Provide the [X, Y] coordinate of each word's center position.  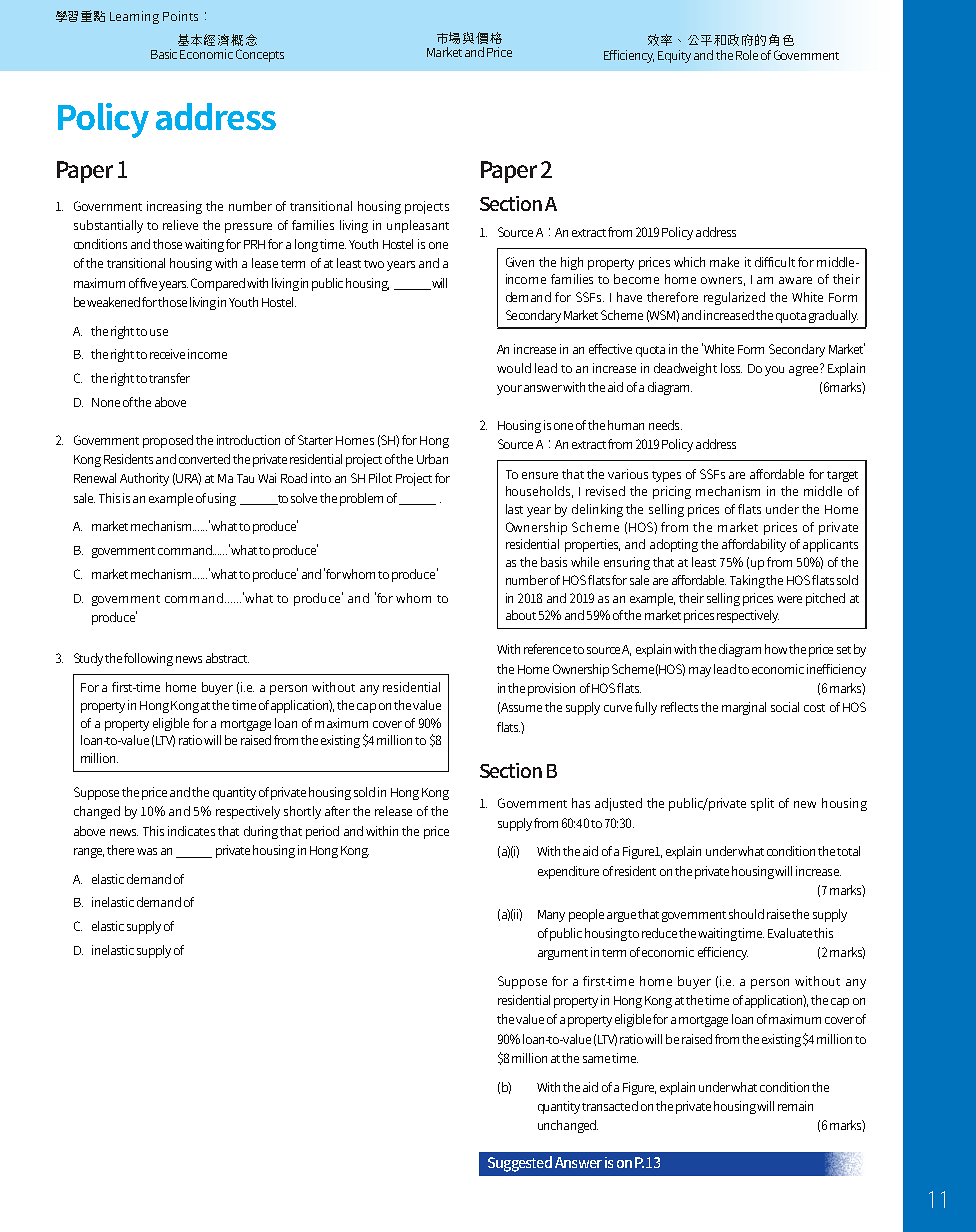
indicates [191, 831]
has [581, 803]
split [762, 804]
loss [731, 368]
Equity [674, 56]
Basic [164, 54]
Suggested [520, 1164]
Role [747, 55]
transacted [610, 1106]
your [509, 390]
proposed [168, 441]
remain [795, 1106]
